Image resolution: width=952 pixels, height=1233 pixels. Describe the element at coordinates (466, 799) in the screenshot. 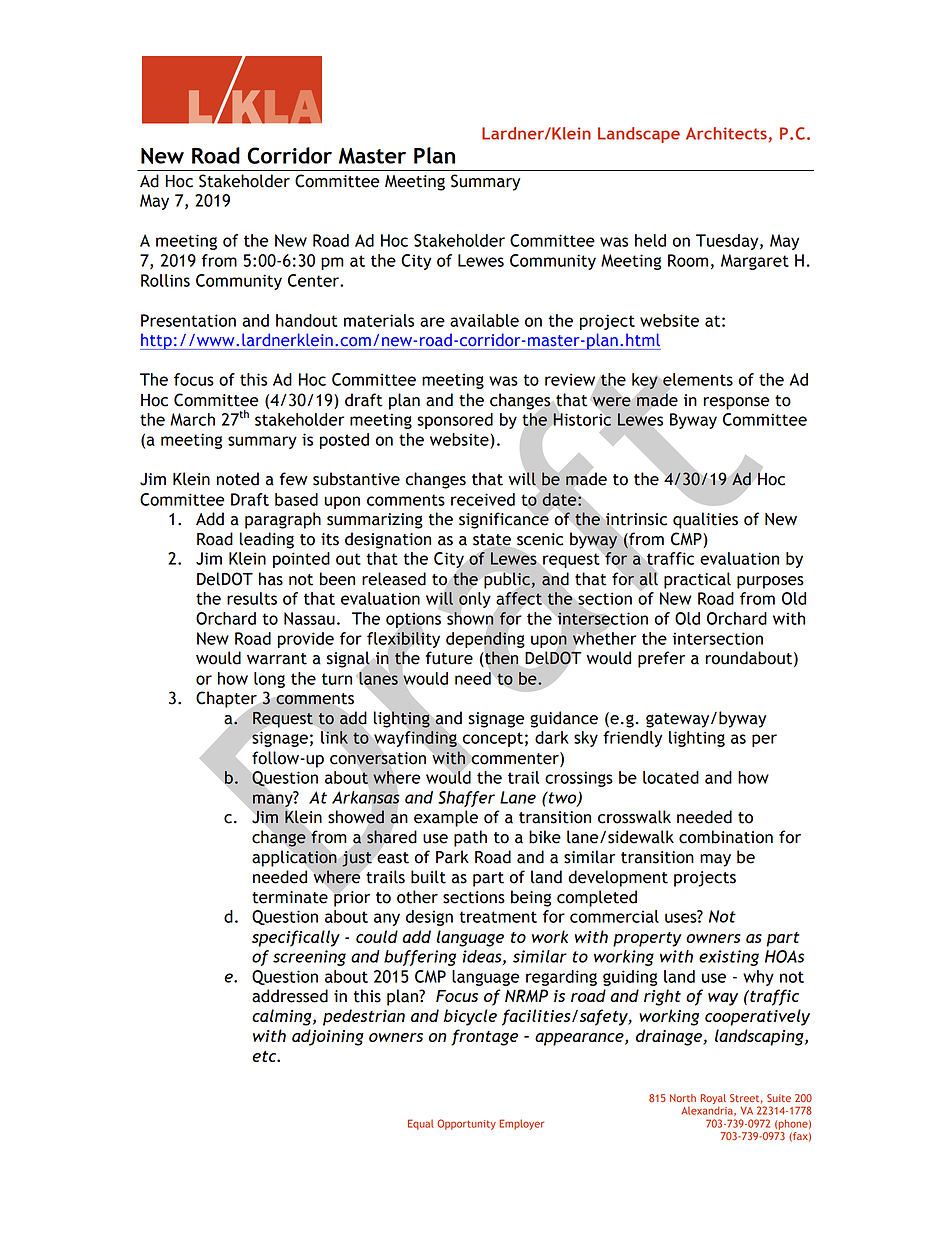

I see `Shaffer` at that location.
